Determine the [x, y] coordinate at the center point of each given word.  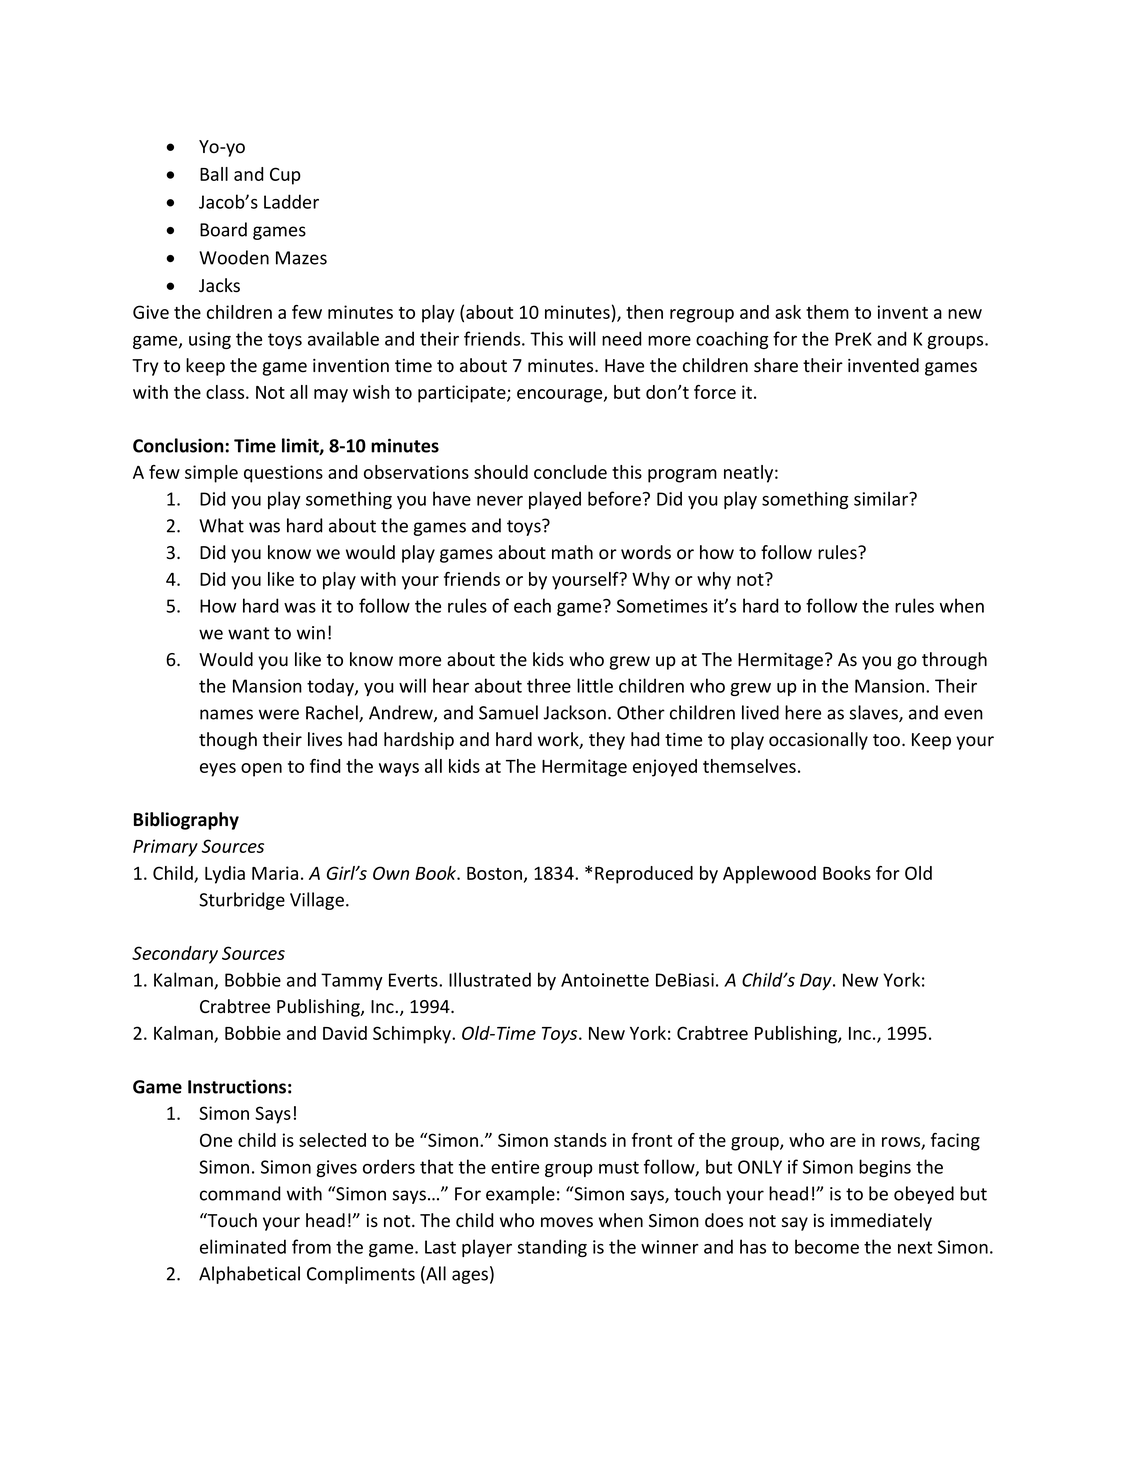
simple [211, 474]
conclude [570, 472]
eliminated [243, 1246]
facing [955, 1142]
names [226, 714]
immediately [881, 1222]
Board [223, 229]
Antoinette [605, 980]
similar [882, 498]
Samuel [508, 712]
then [644, 312]
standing [552, 1248]
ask [788, 312]
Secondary [175, 955]
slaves [875, 713]
